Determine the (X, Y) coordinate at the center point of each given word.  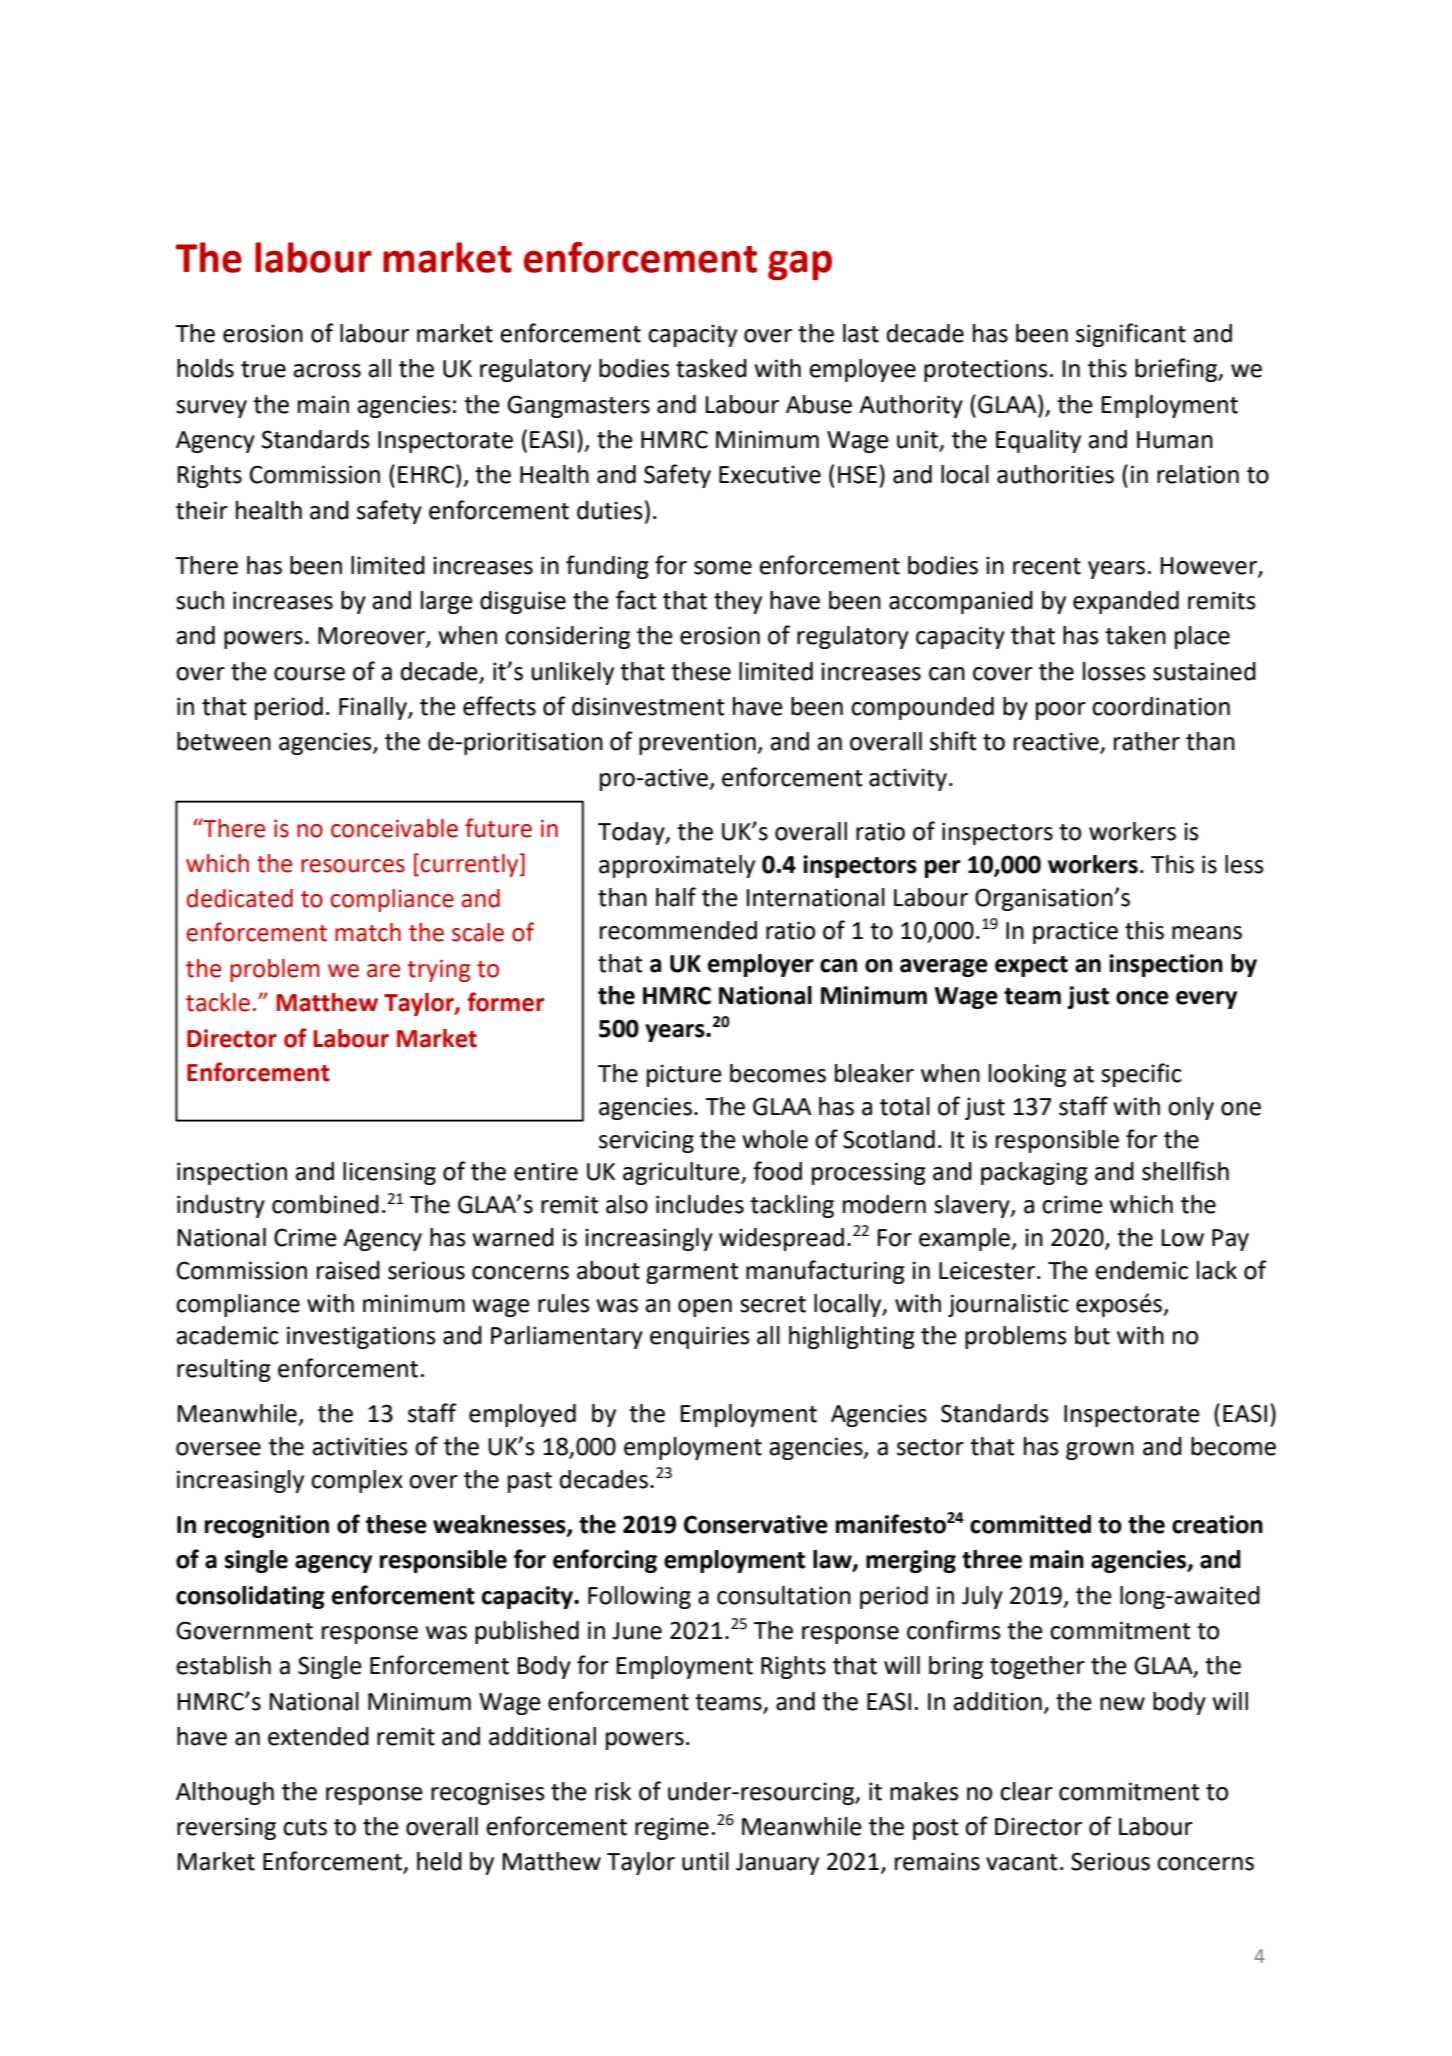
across (327, 371)
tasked (711, 368)
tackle (218, 1002)
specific (1141, 1075)
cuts (305, 1827)
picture (684, 1075)
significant (1131, 335)
